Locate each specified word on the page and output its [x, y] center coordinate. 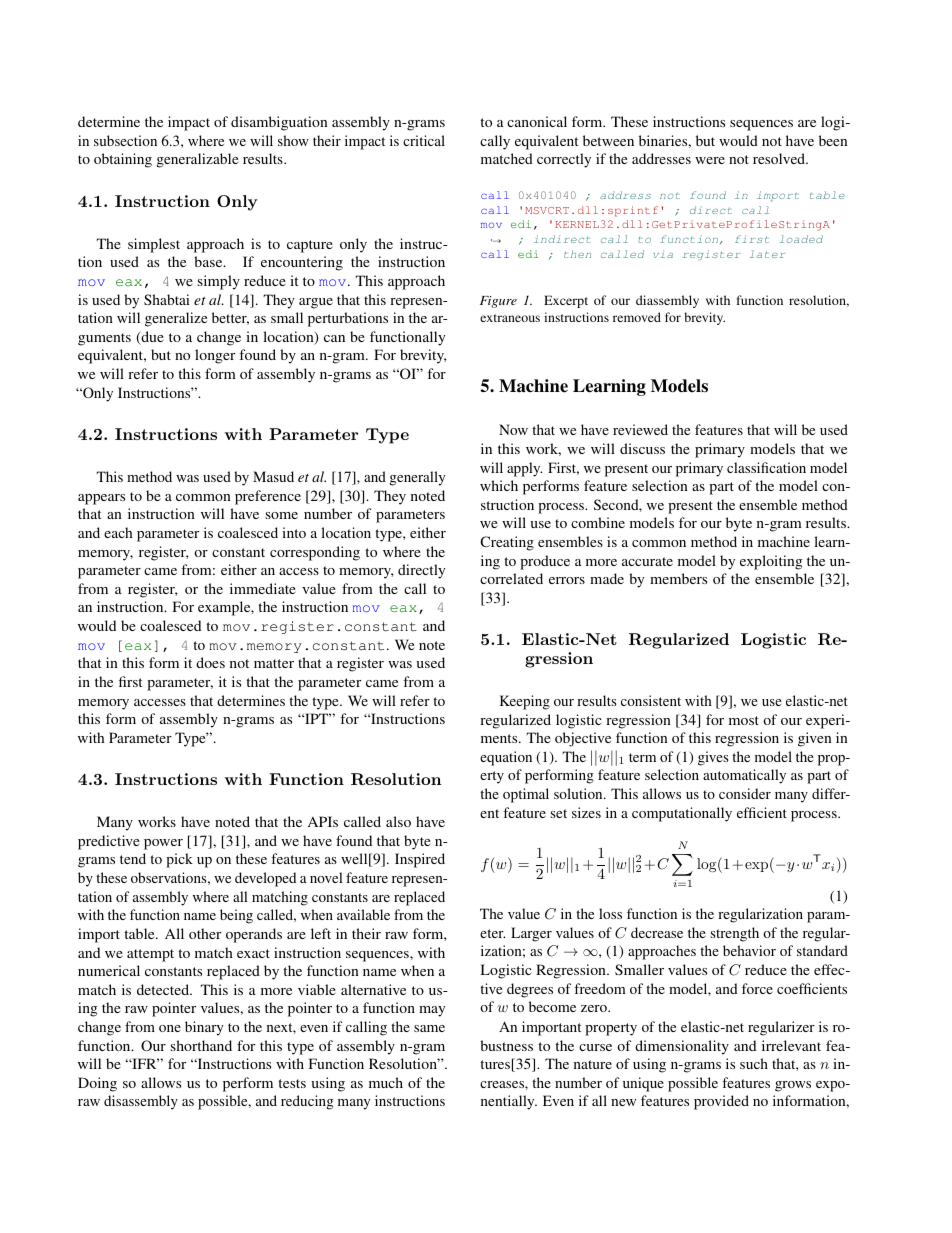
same [429, 1028]
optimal [526, 795]
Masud [273, 476]
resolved [780, 158]
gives [713, 758]
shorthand [201, 1045]
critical [424, 140]
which [499, 485]
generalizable [197, 160]
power [163, 844]
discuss [642, 448]
